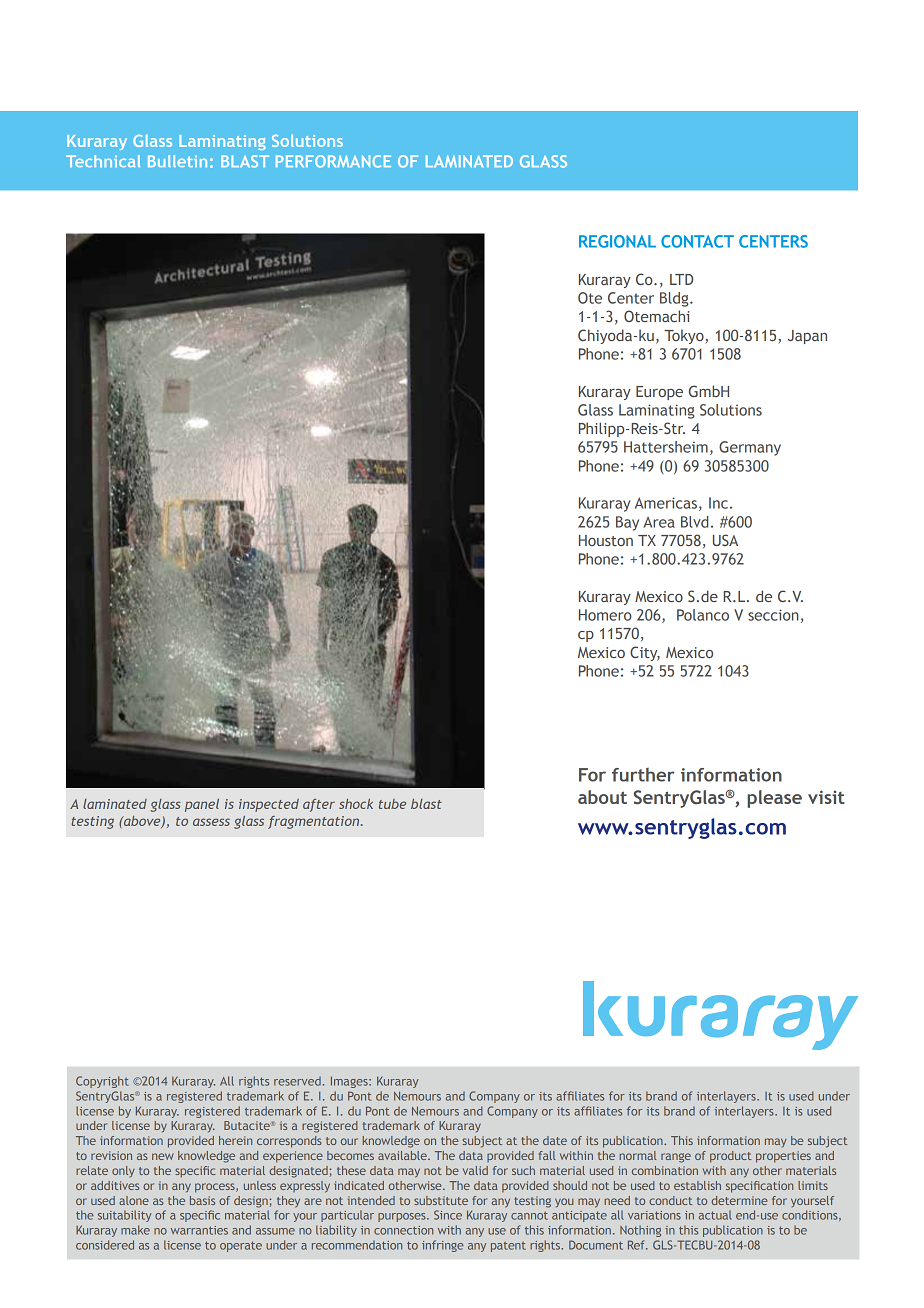 The image size is (924, 1308). Describe the element at coordinates (333, 161) in the image. I see `Performance` at that location.
